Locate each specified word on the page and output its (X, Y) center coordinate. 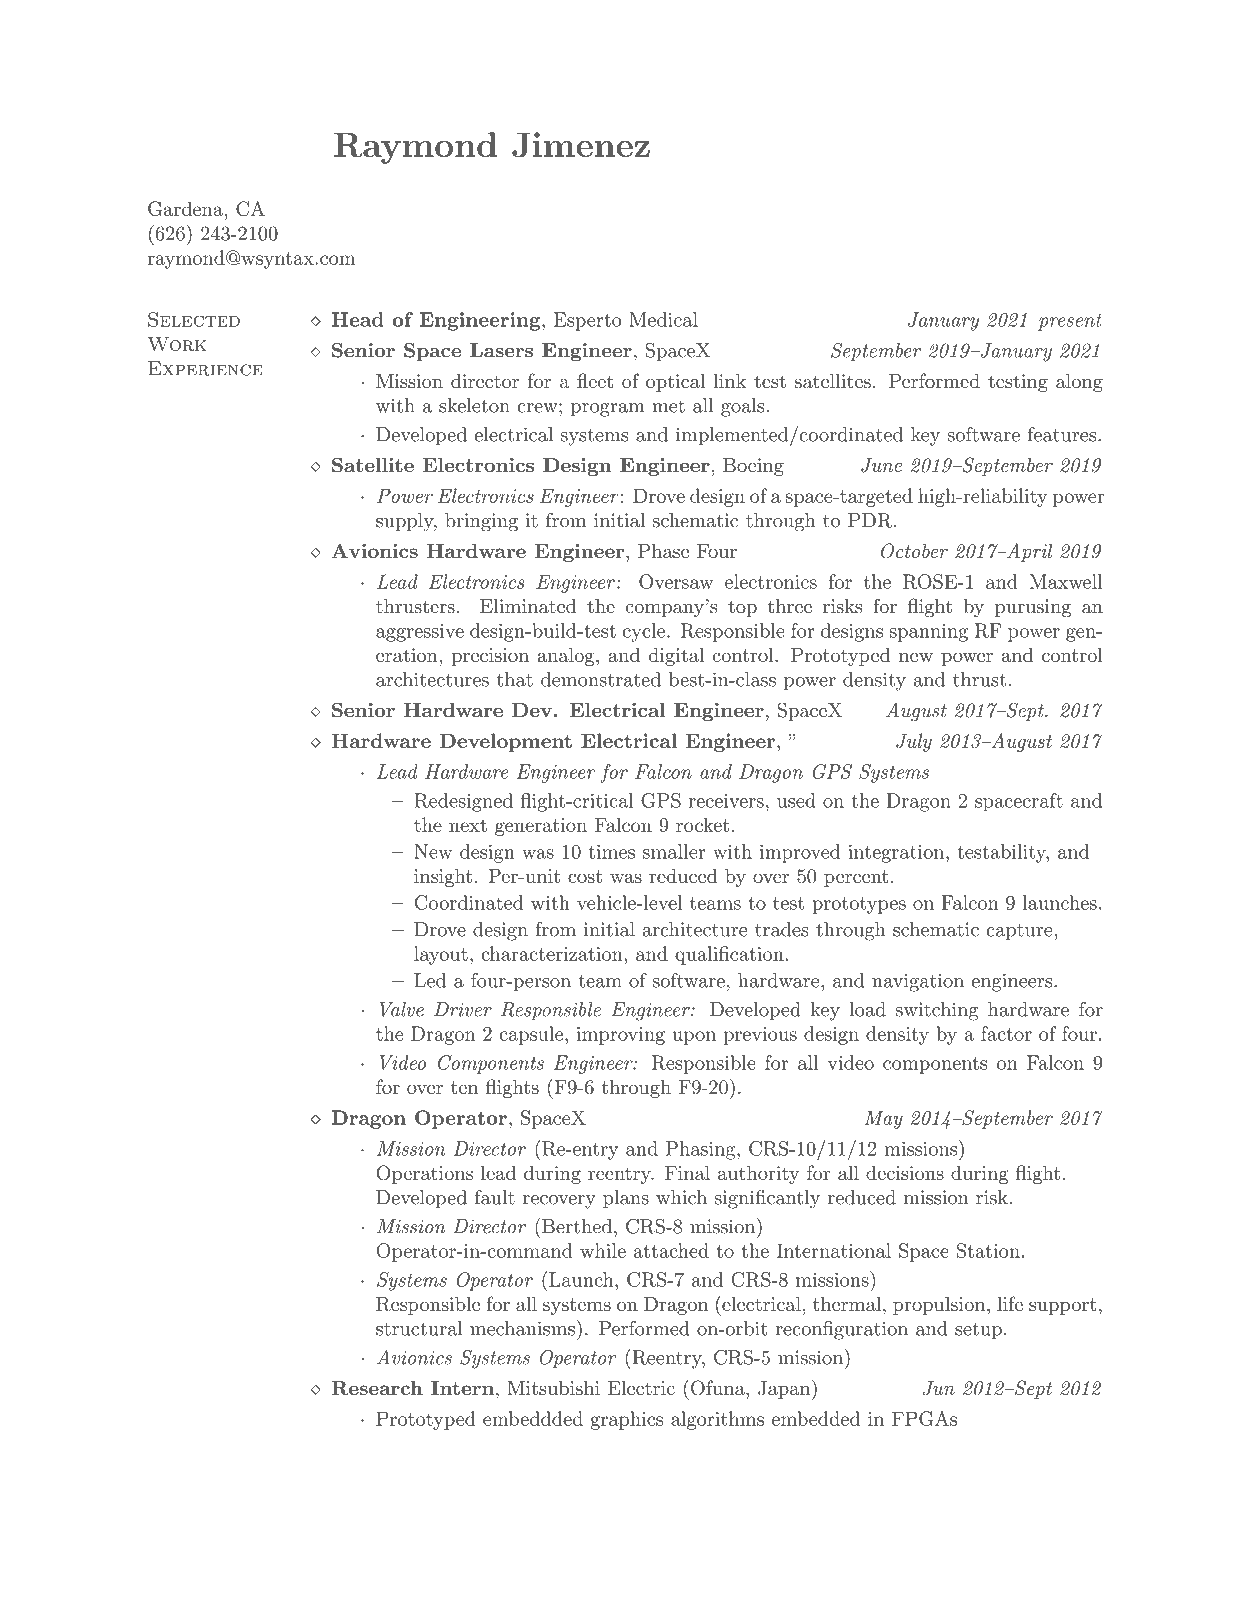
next (468, 825)
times (612, 852)
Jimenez (581, 145)
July (914, 742)
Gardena (185, 208)
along (1079, 383)
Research (377, 1387)
